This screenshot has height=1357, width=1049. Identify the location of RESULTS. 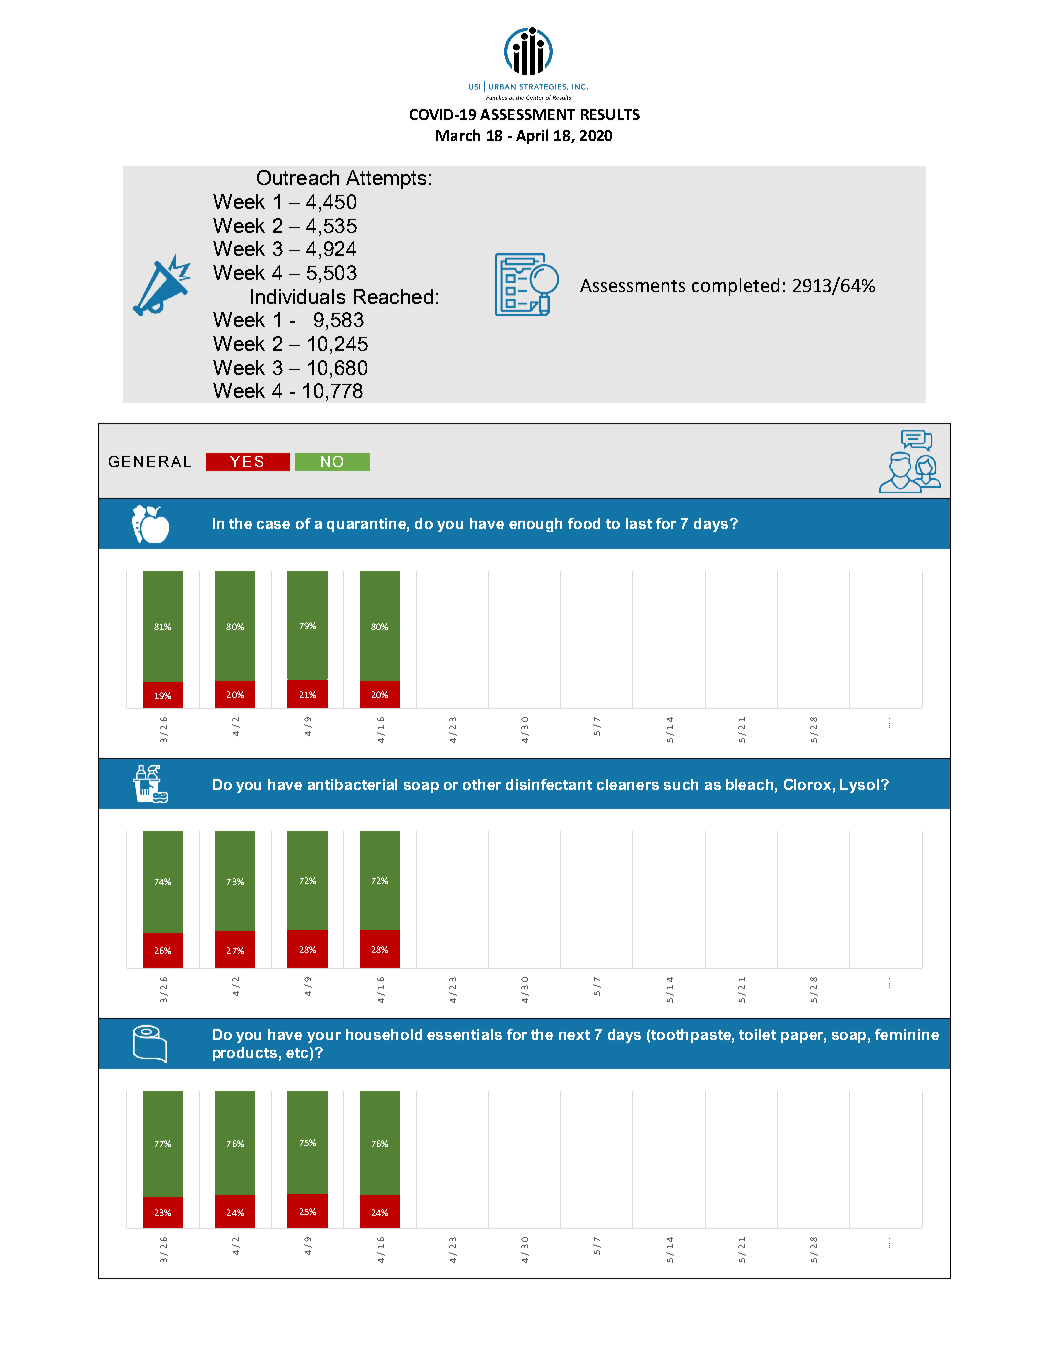
(610, 114).
